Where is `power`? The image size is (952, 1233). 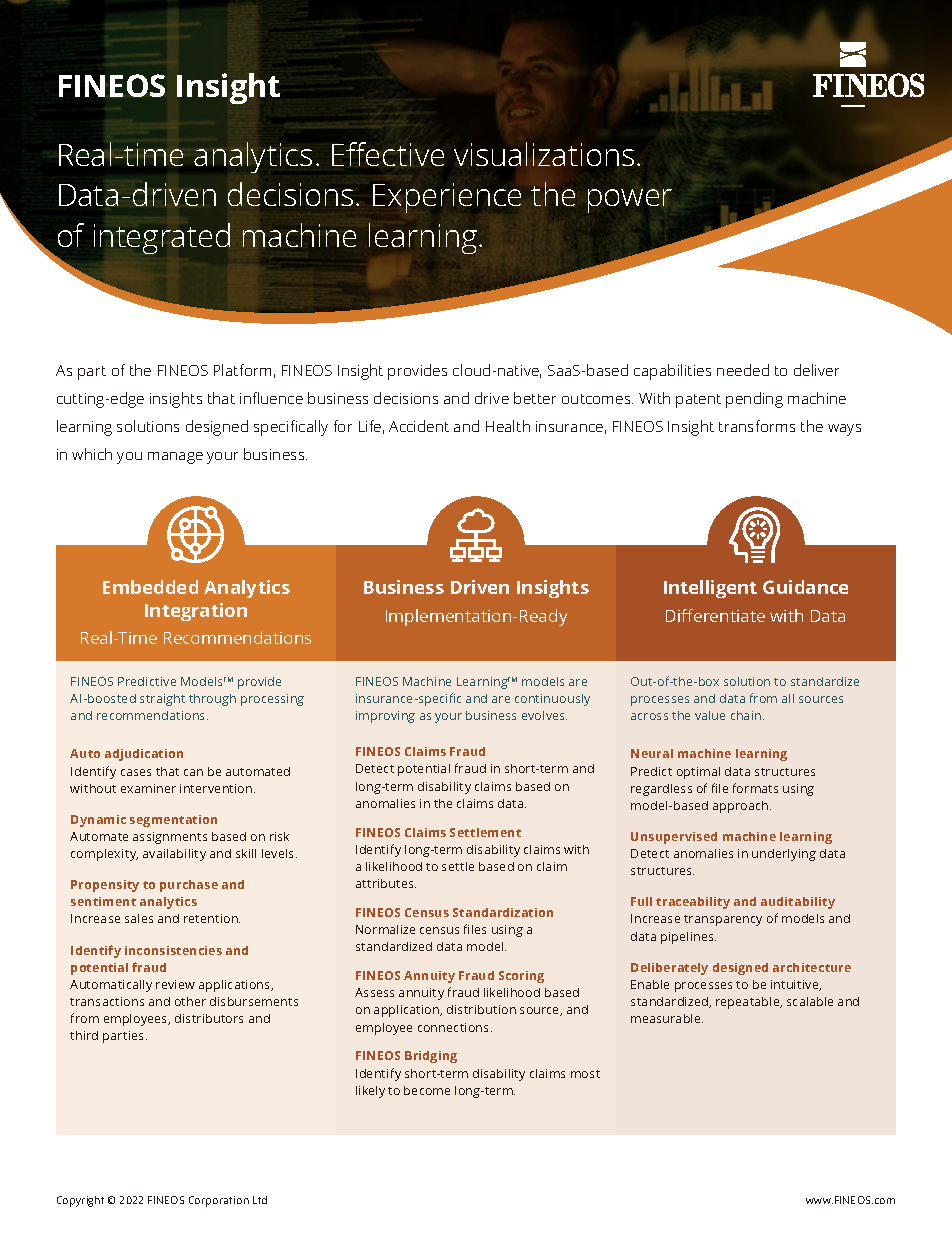
power is located at coordinates (630, 201).
